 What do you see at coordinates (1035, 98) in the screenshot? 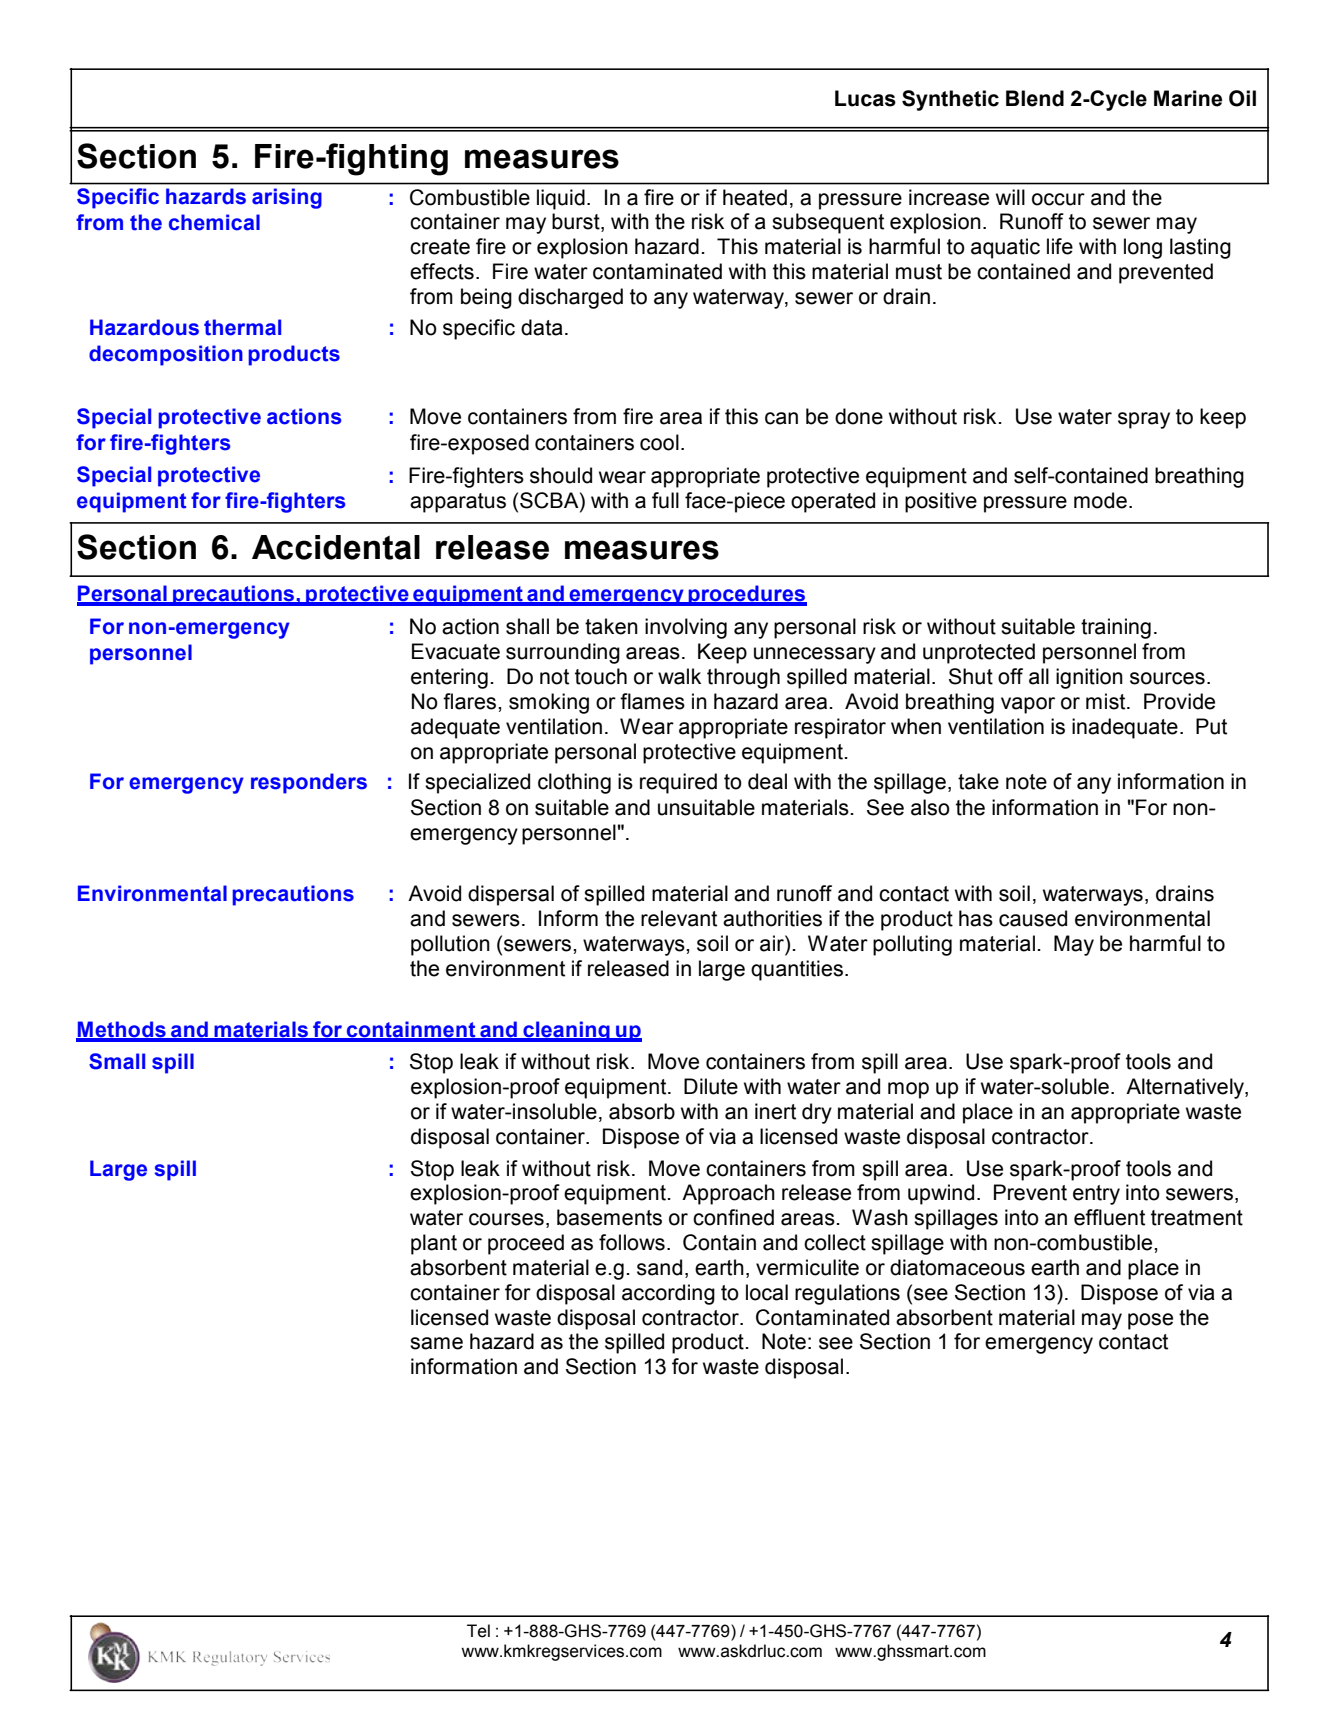
I see `Blend` at bounding box center [1035, 98].
